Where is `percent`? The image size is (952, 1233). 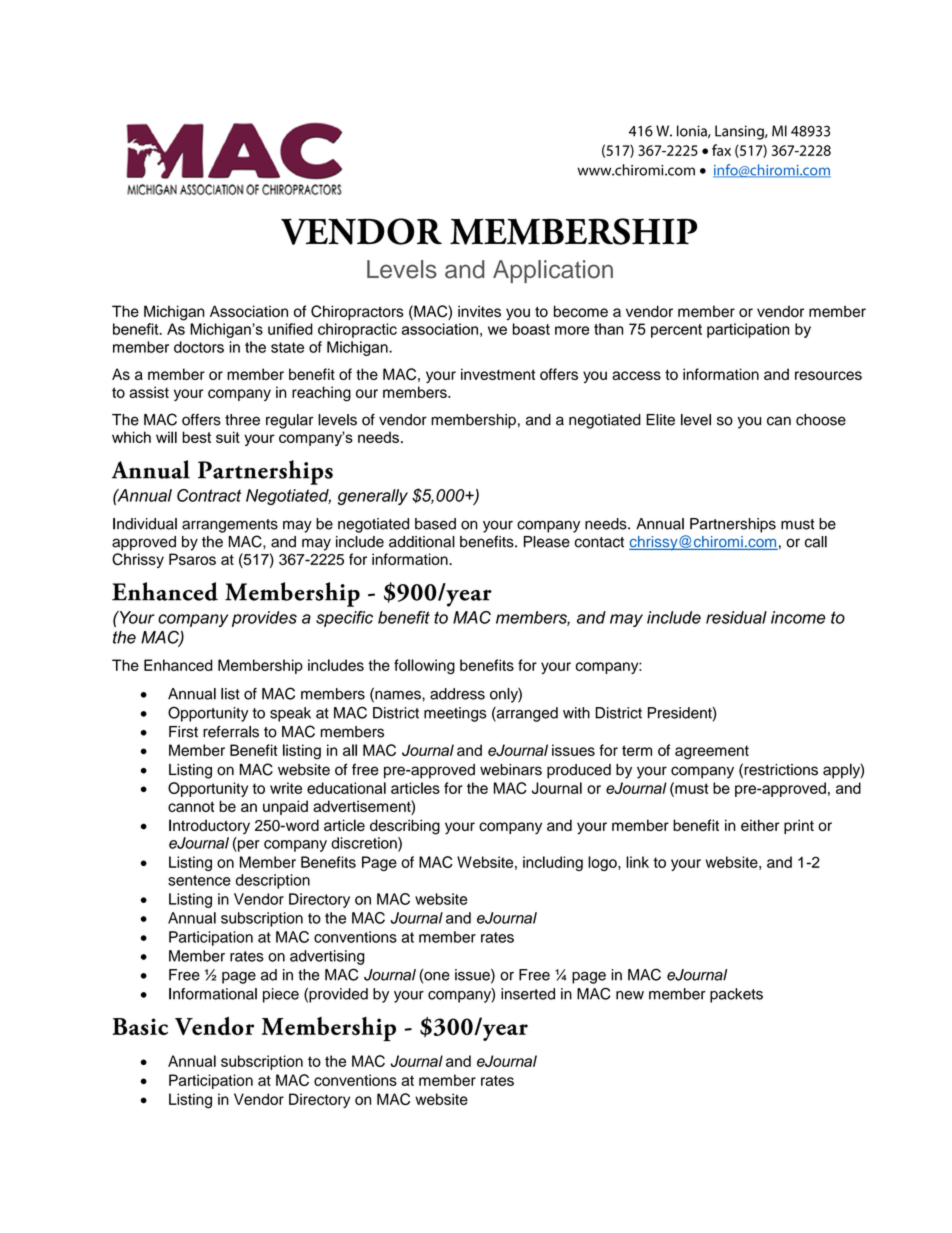 percent is located at coordinates (676, 331).
